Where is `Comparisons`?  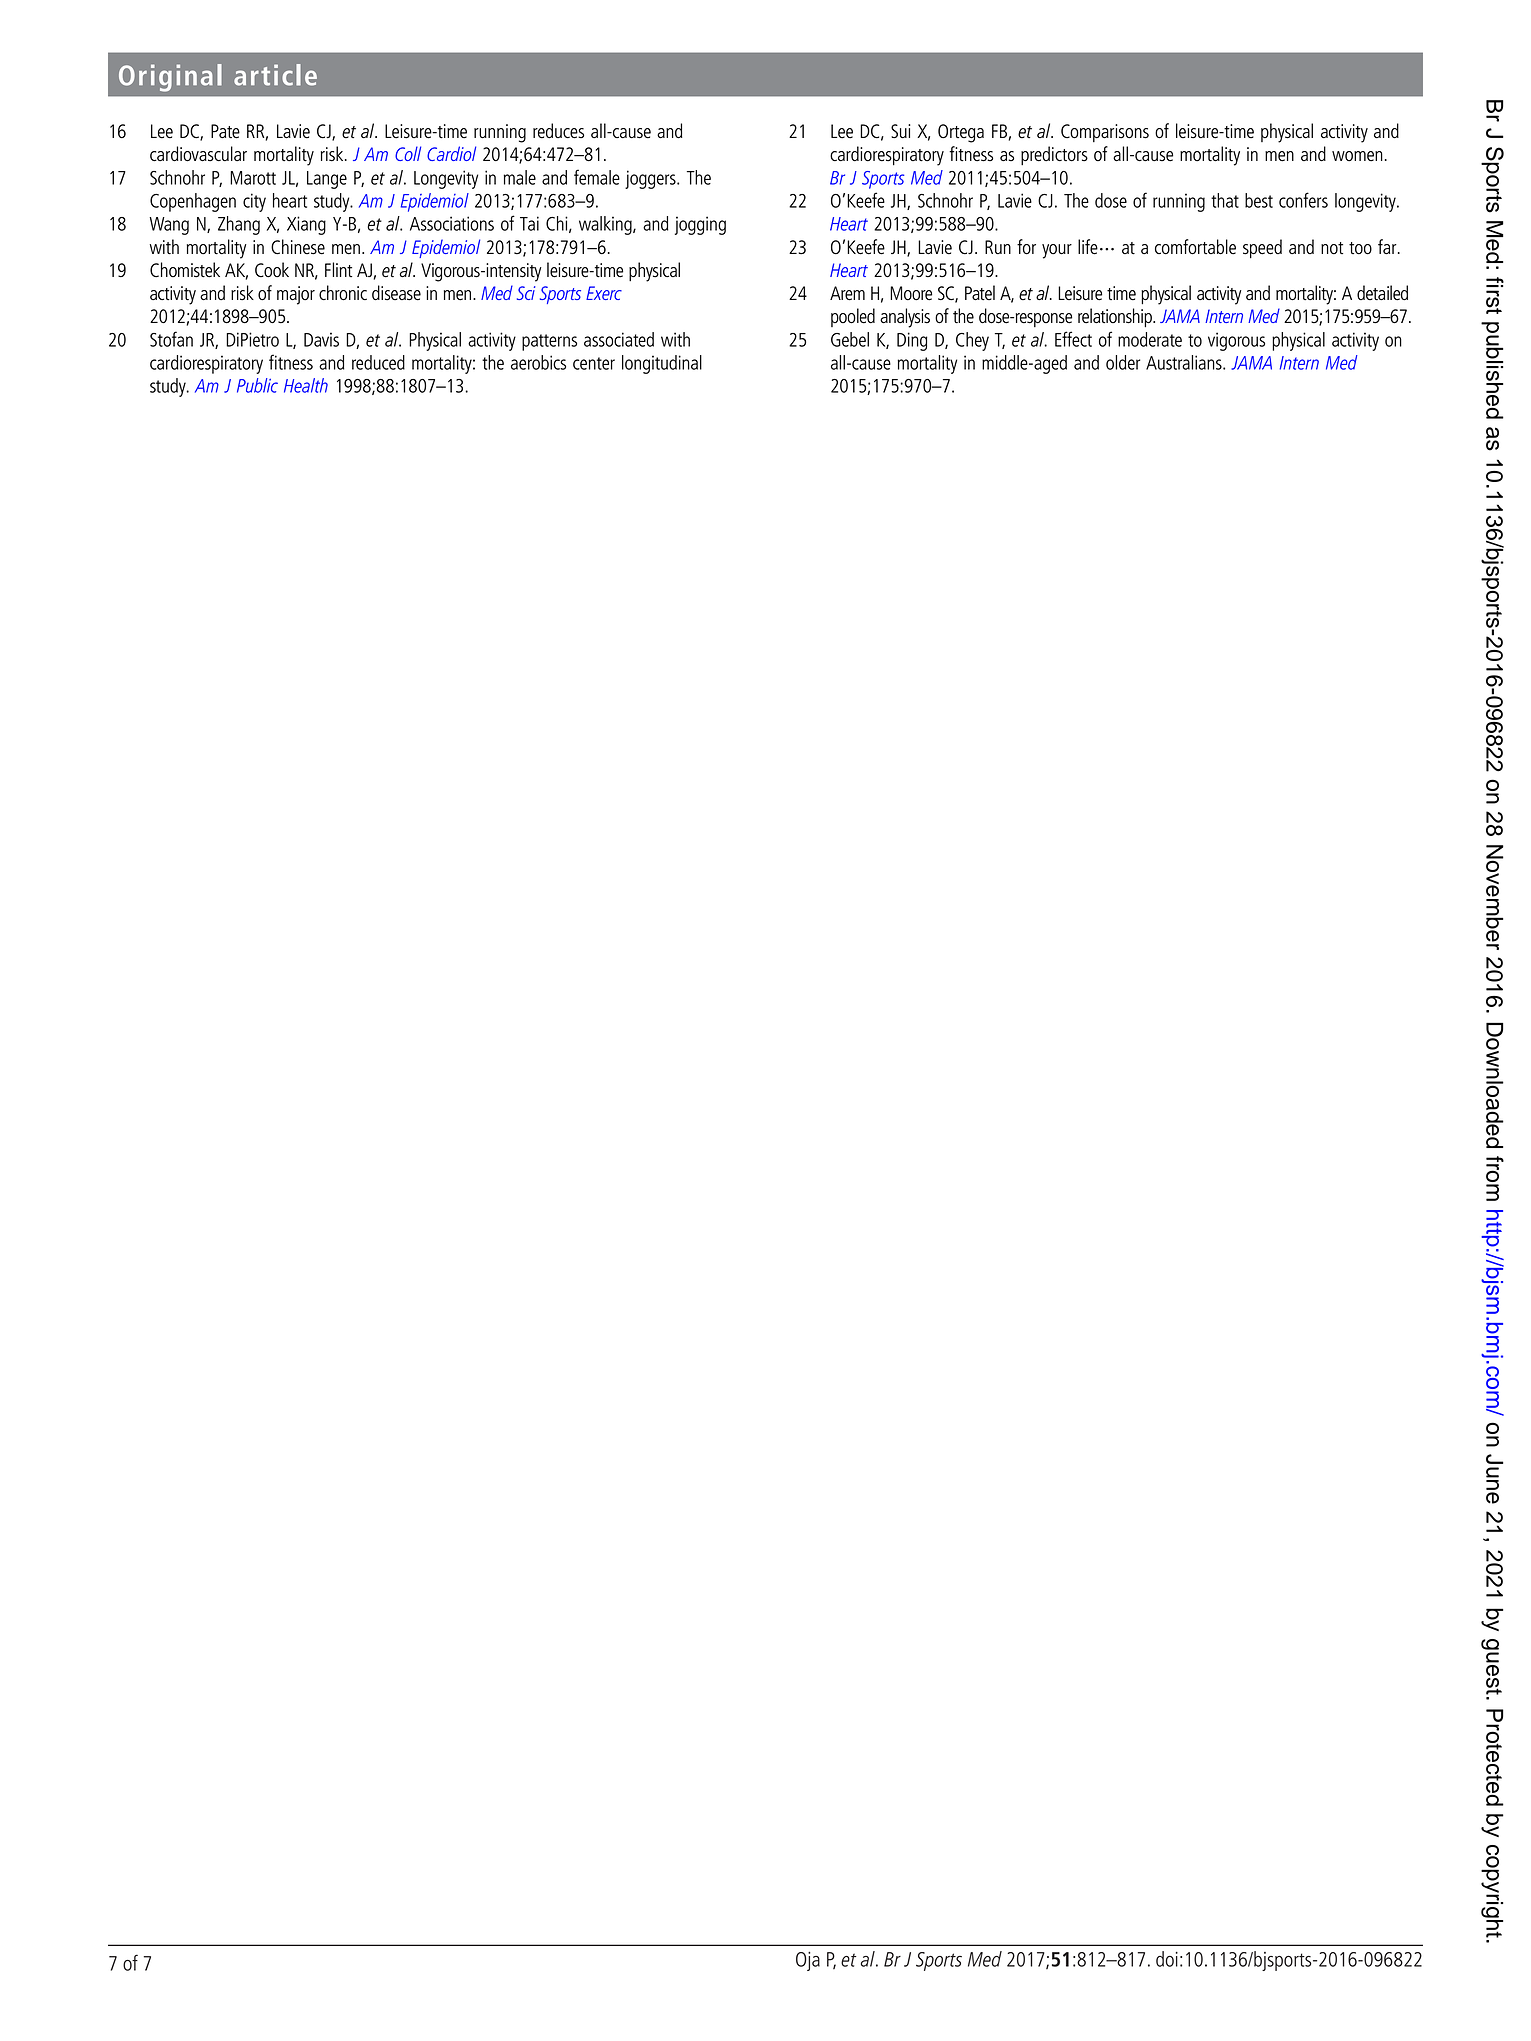 Comparisons is located at coordinates (1105, 133).
